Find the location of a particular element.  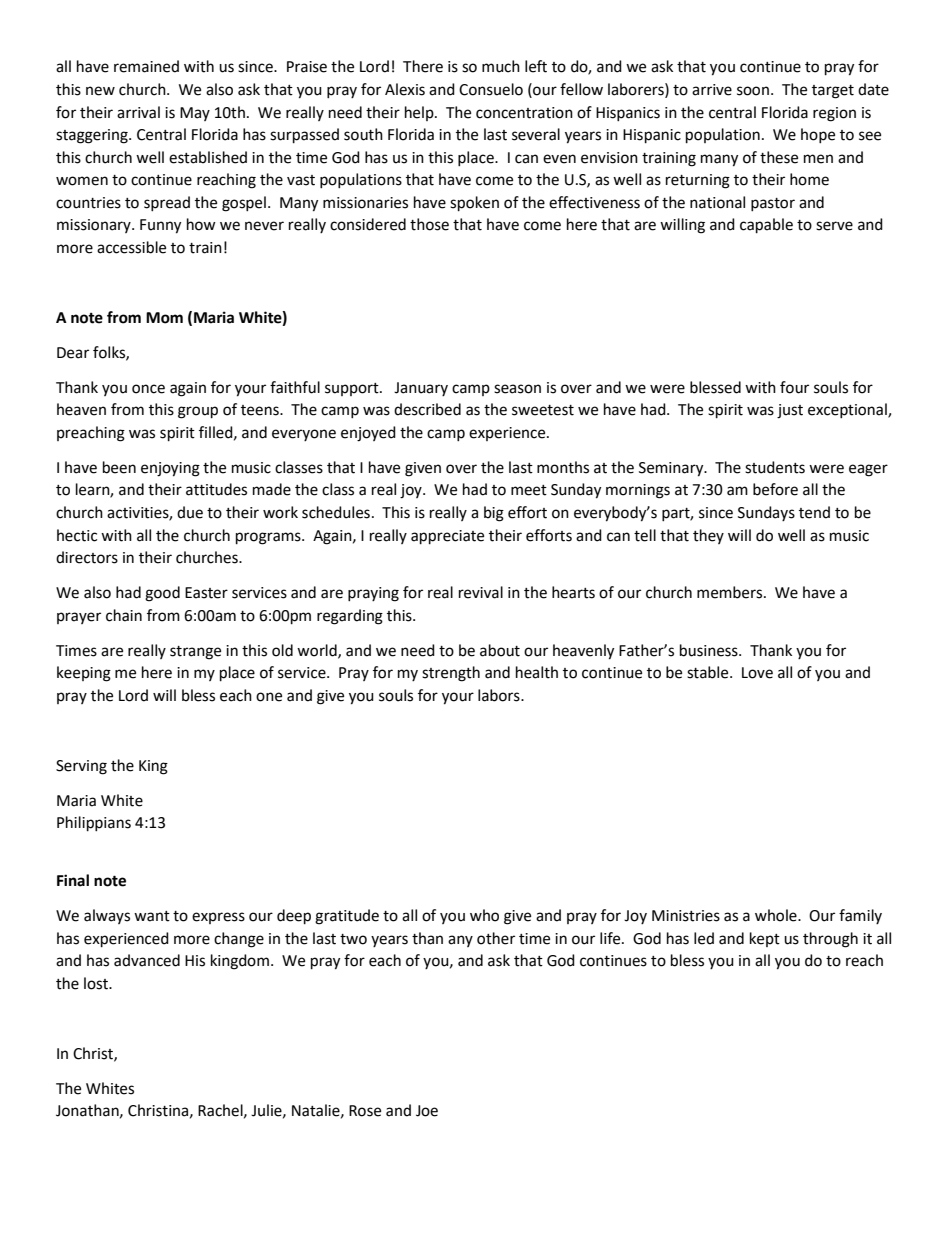

labors is located at coordinates (500, 695).
